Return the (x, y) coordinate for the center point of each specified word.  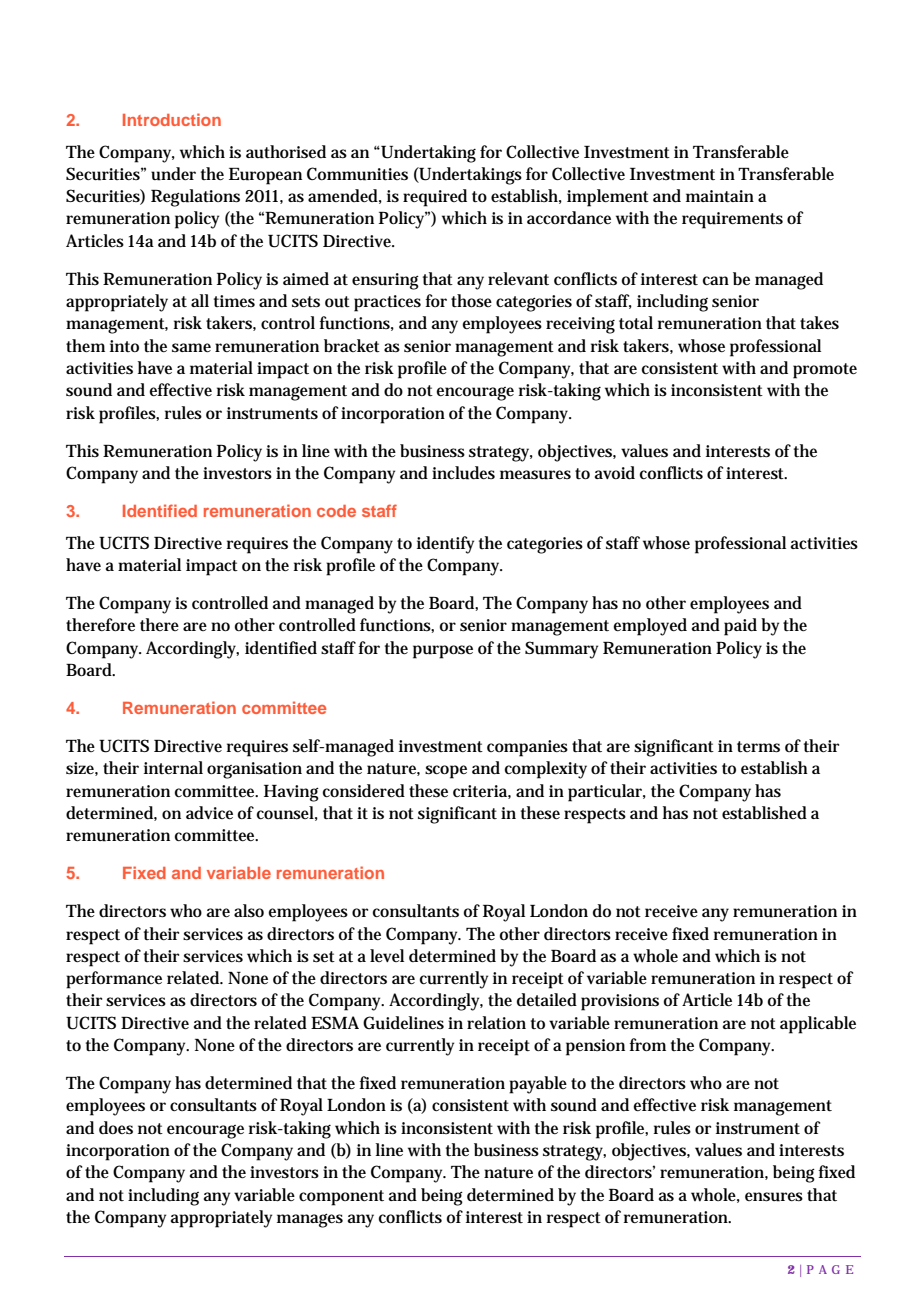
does (116, 1128)
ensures (774, 1197)
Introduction (172, 119)
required (435, 198)
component (341, 1198)
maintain (720, 196)
